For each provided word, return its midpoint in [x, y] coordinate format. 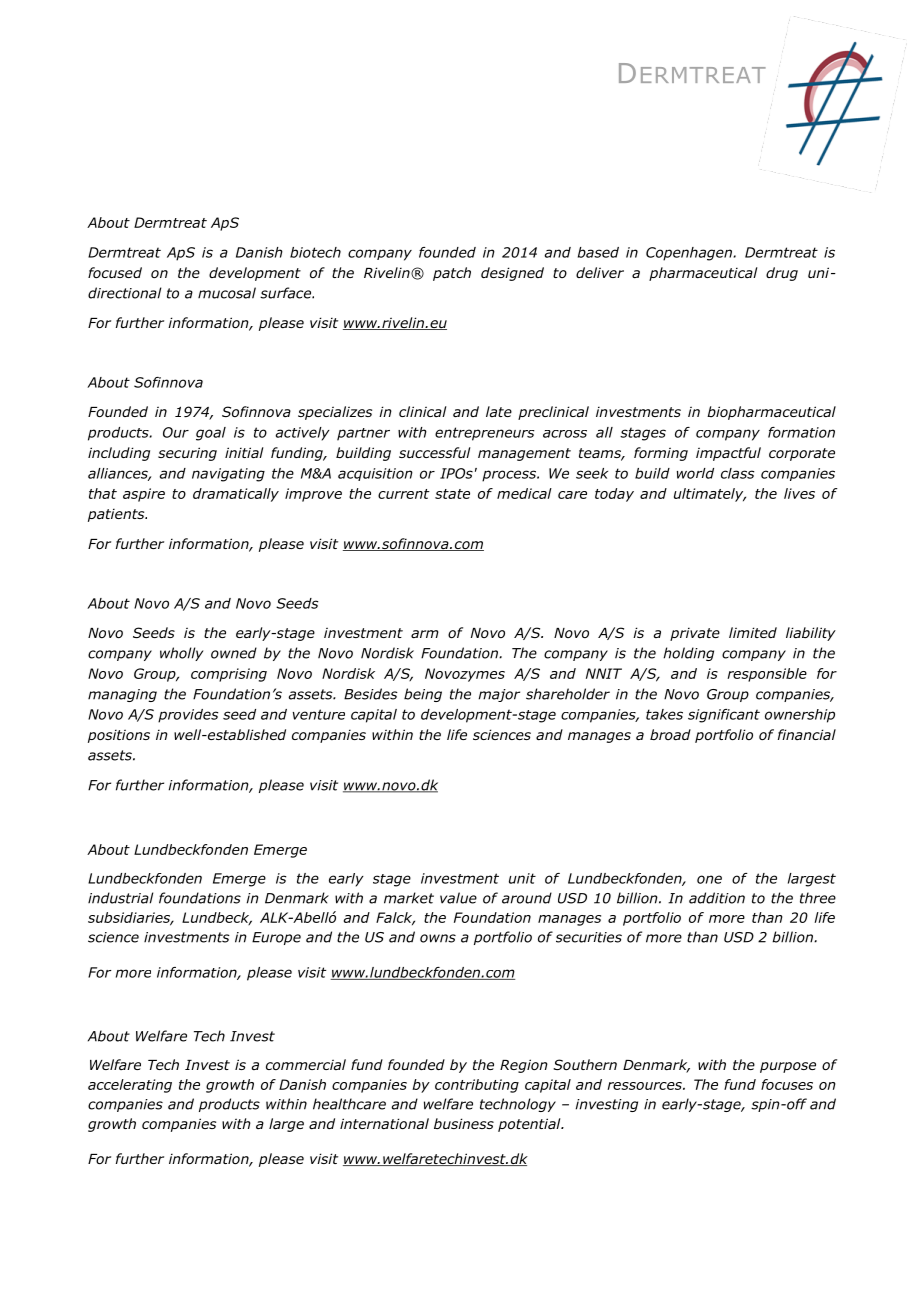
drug [782, 274]
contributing [477, 1086]
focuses [787, 1084]
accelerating [130, 1086]
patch [452, 274]
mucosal [227, 293]
